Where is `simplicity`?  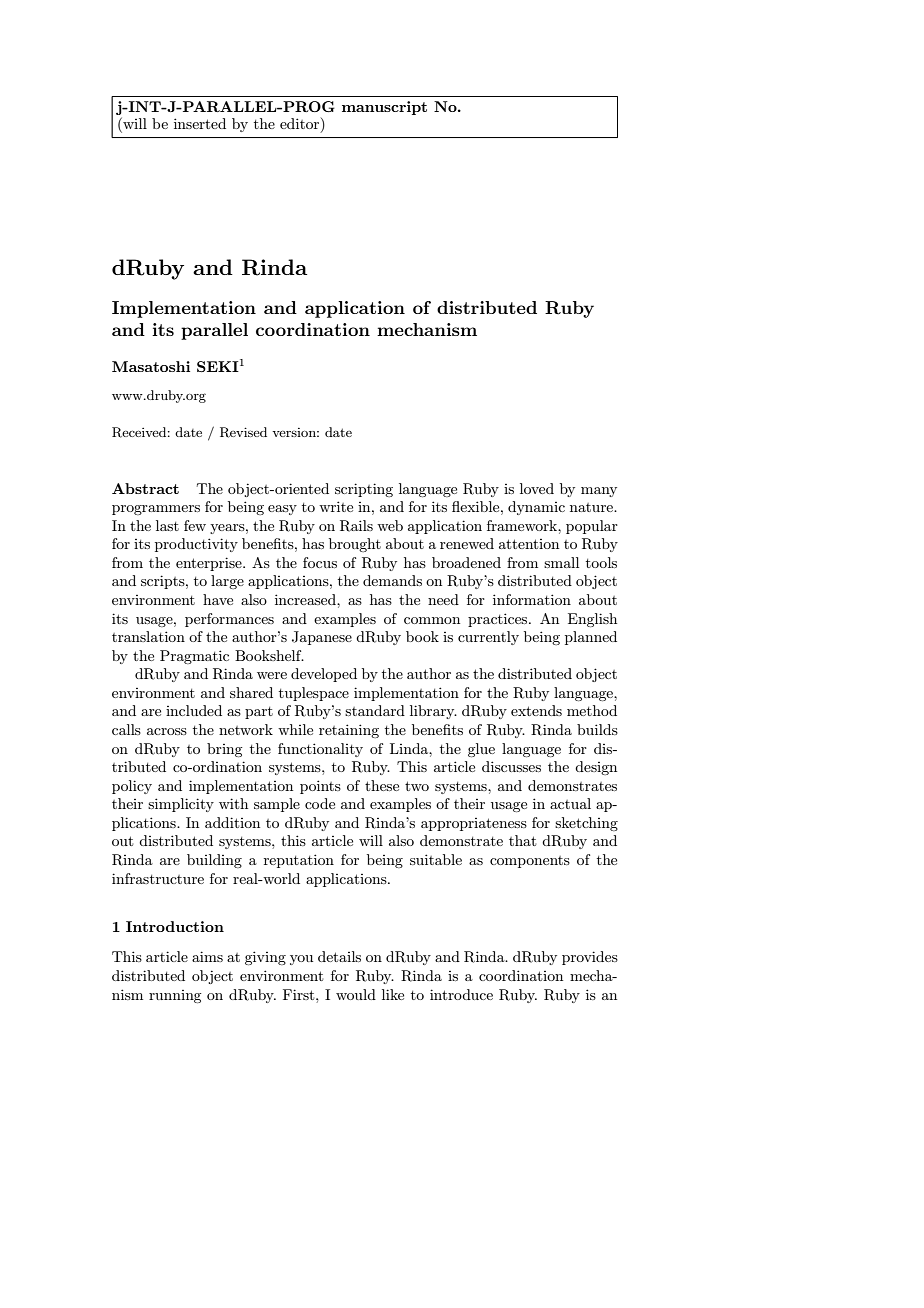 simplicity is located at coordinates (181, 805).
